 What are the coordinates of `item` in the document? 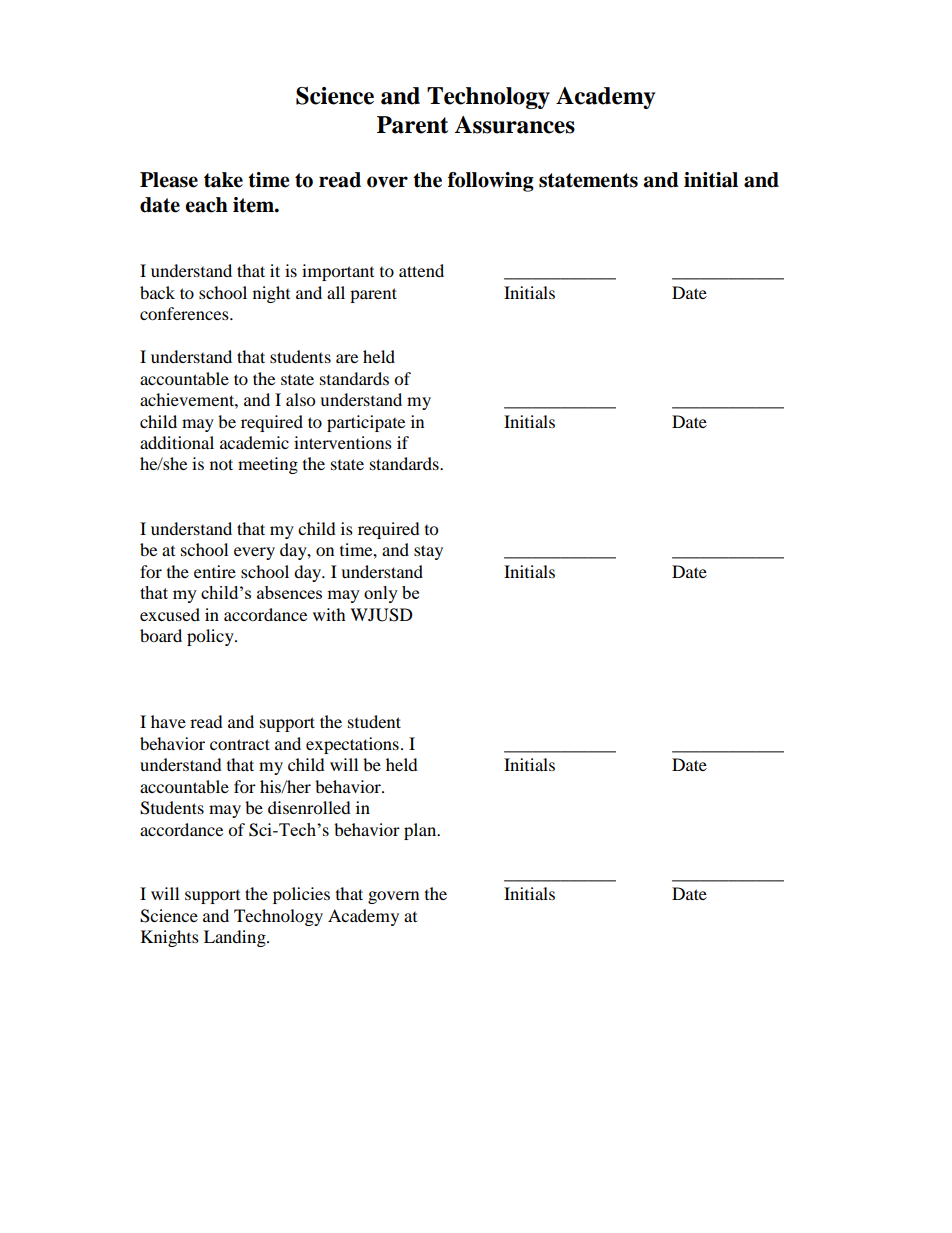 It's located at (254, 205).
